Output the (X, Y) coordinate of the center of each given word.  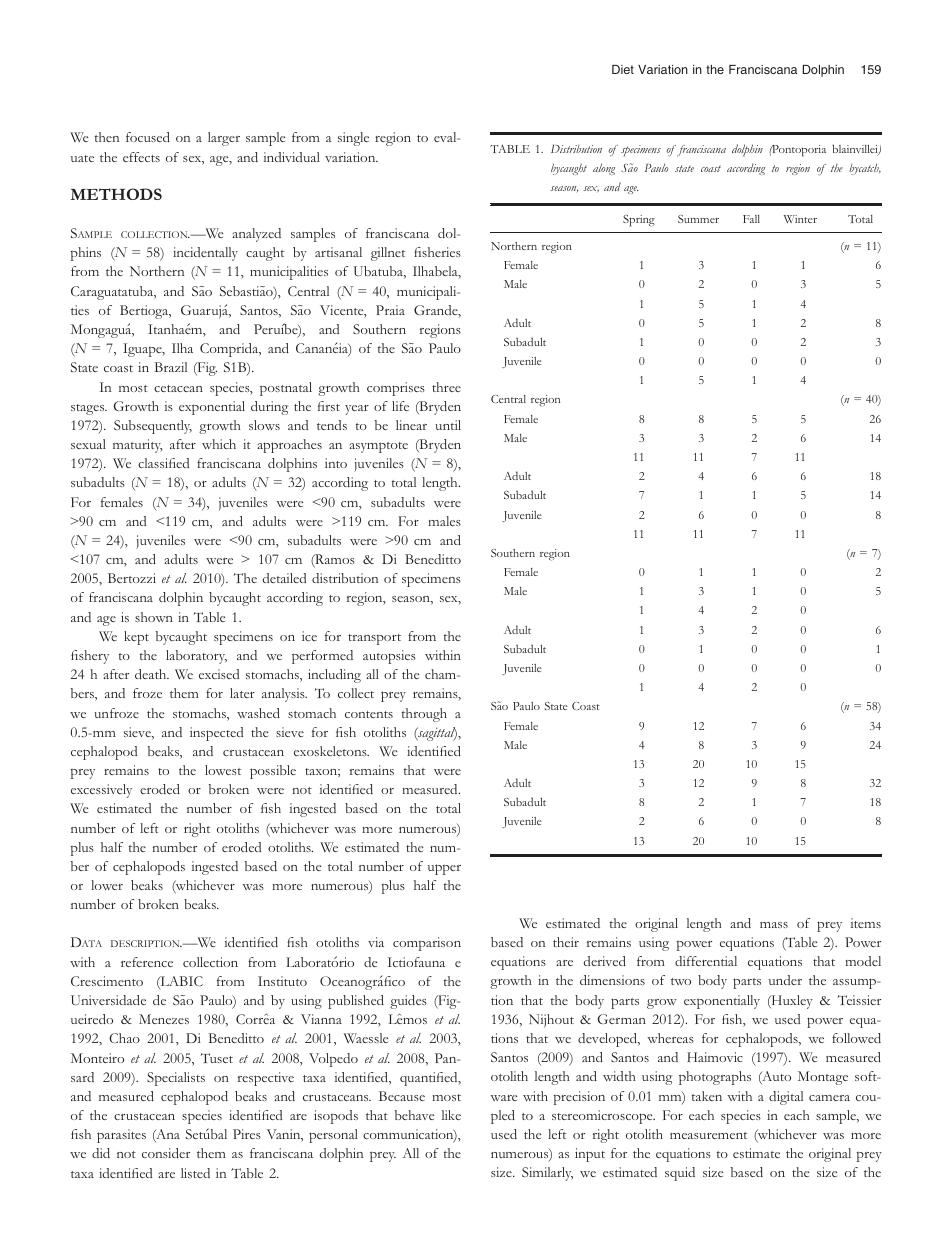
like (451, 1115)
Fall (751, 219)
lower (107, 885)
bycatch (865, 169)
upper (444, 869)
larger (224, 139)
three (446, 387)
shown (154, 617)
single (353, 139)
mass (774, 925)
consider (166, 1153)
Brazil (170, 367)
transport (374, 639)
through (424, 715)
